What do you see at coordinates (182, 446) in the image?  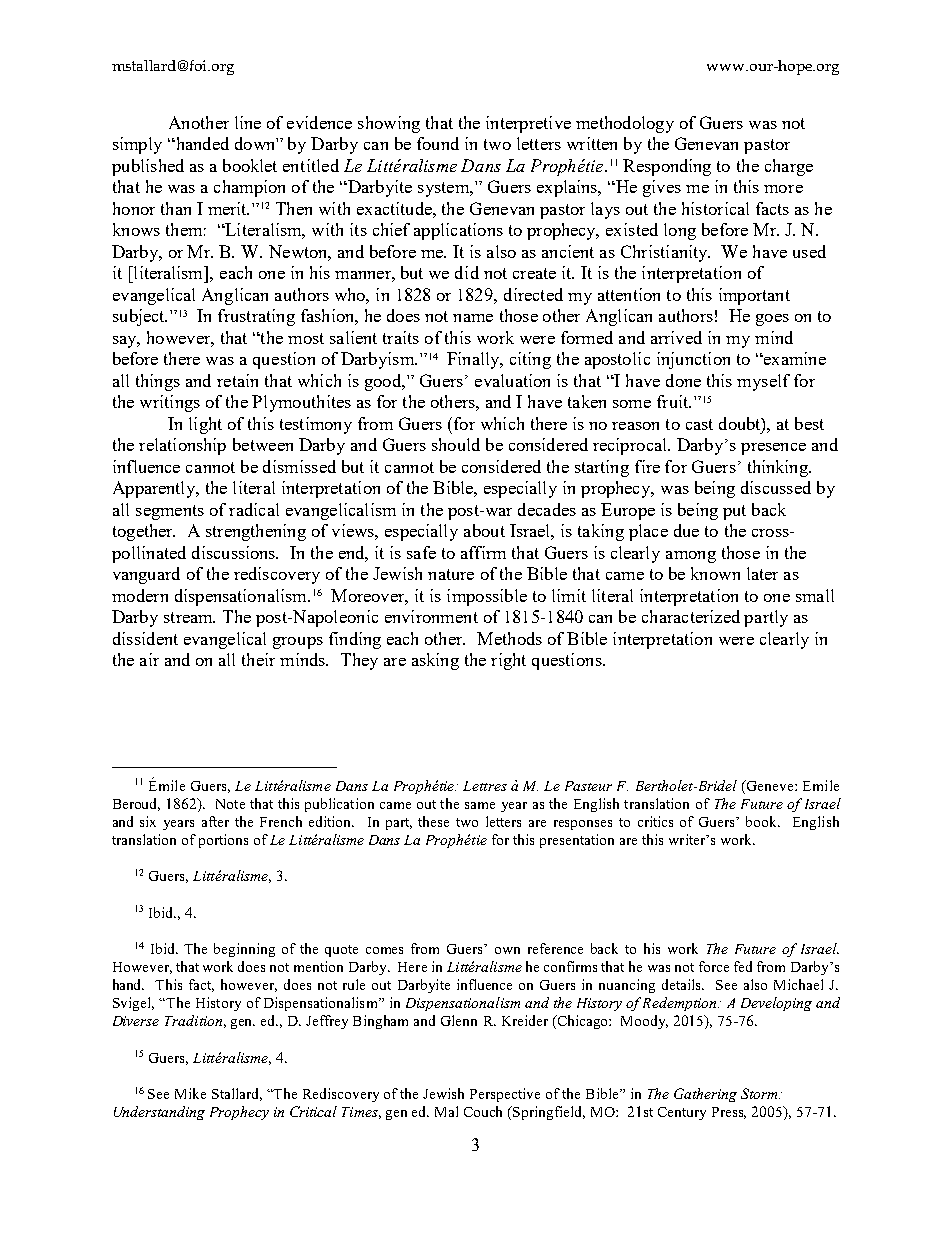 I see `relationship` at bounding box center [182, 446].
